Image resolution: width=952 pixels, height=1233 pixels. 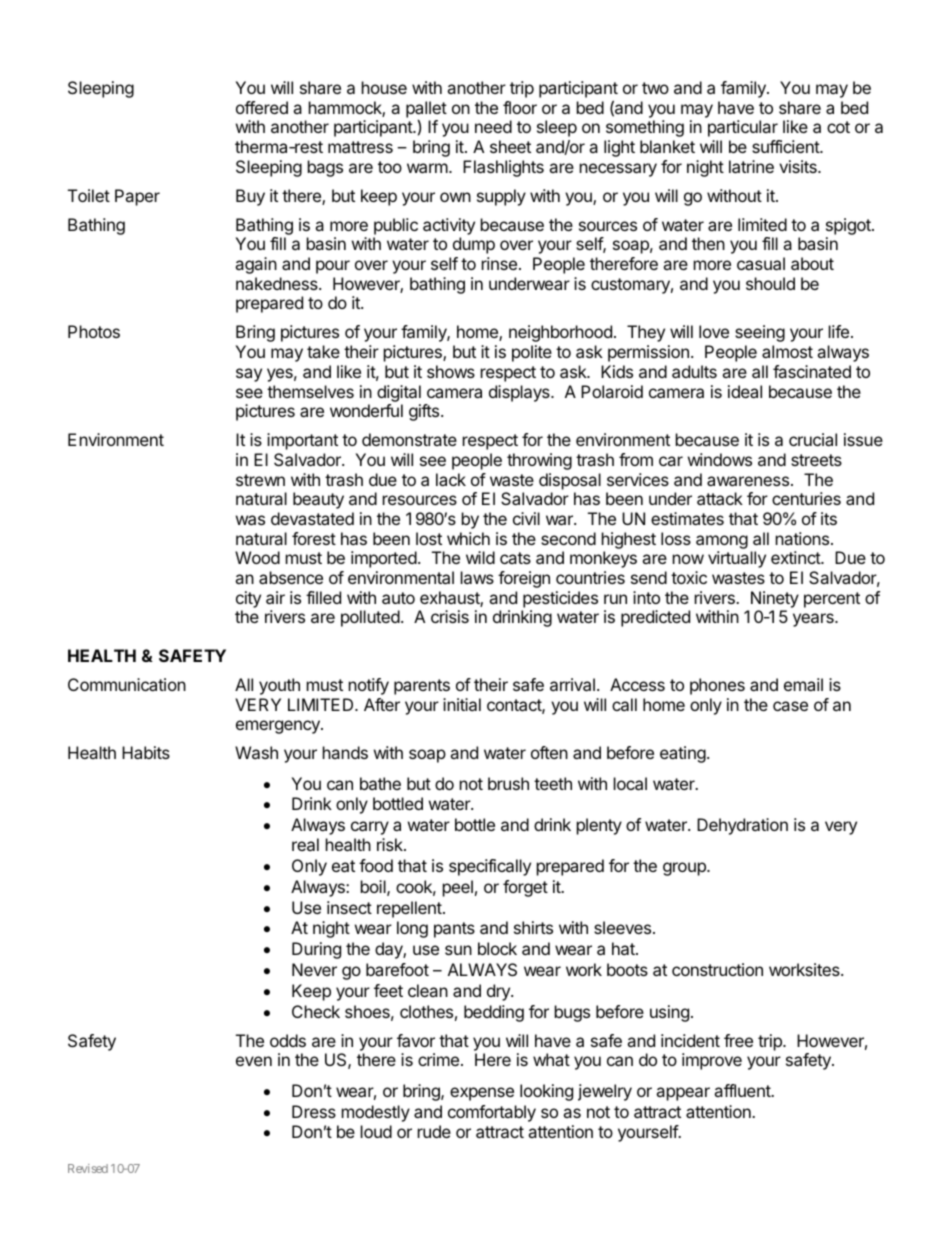 What do you see at coordinates (468, 538) in the page?
I see `which` at bounding box center [468, 538].
